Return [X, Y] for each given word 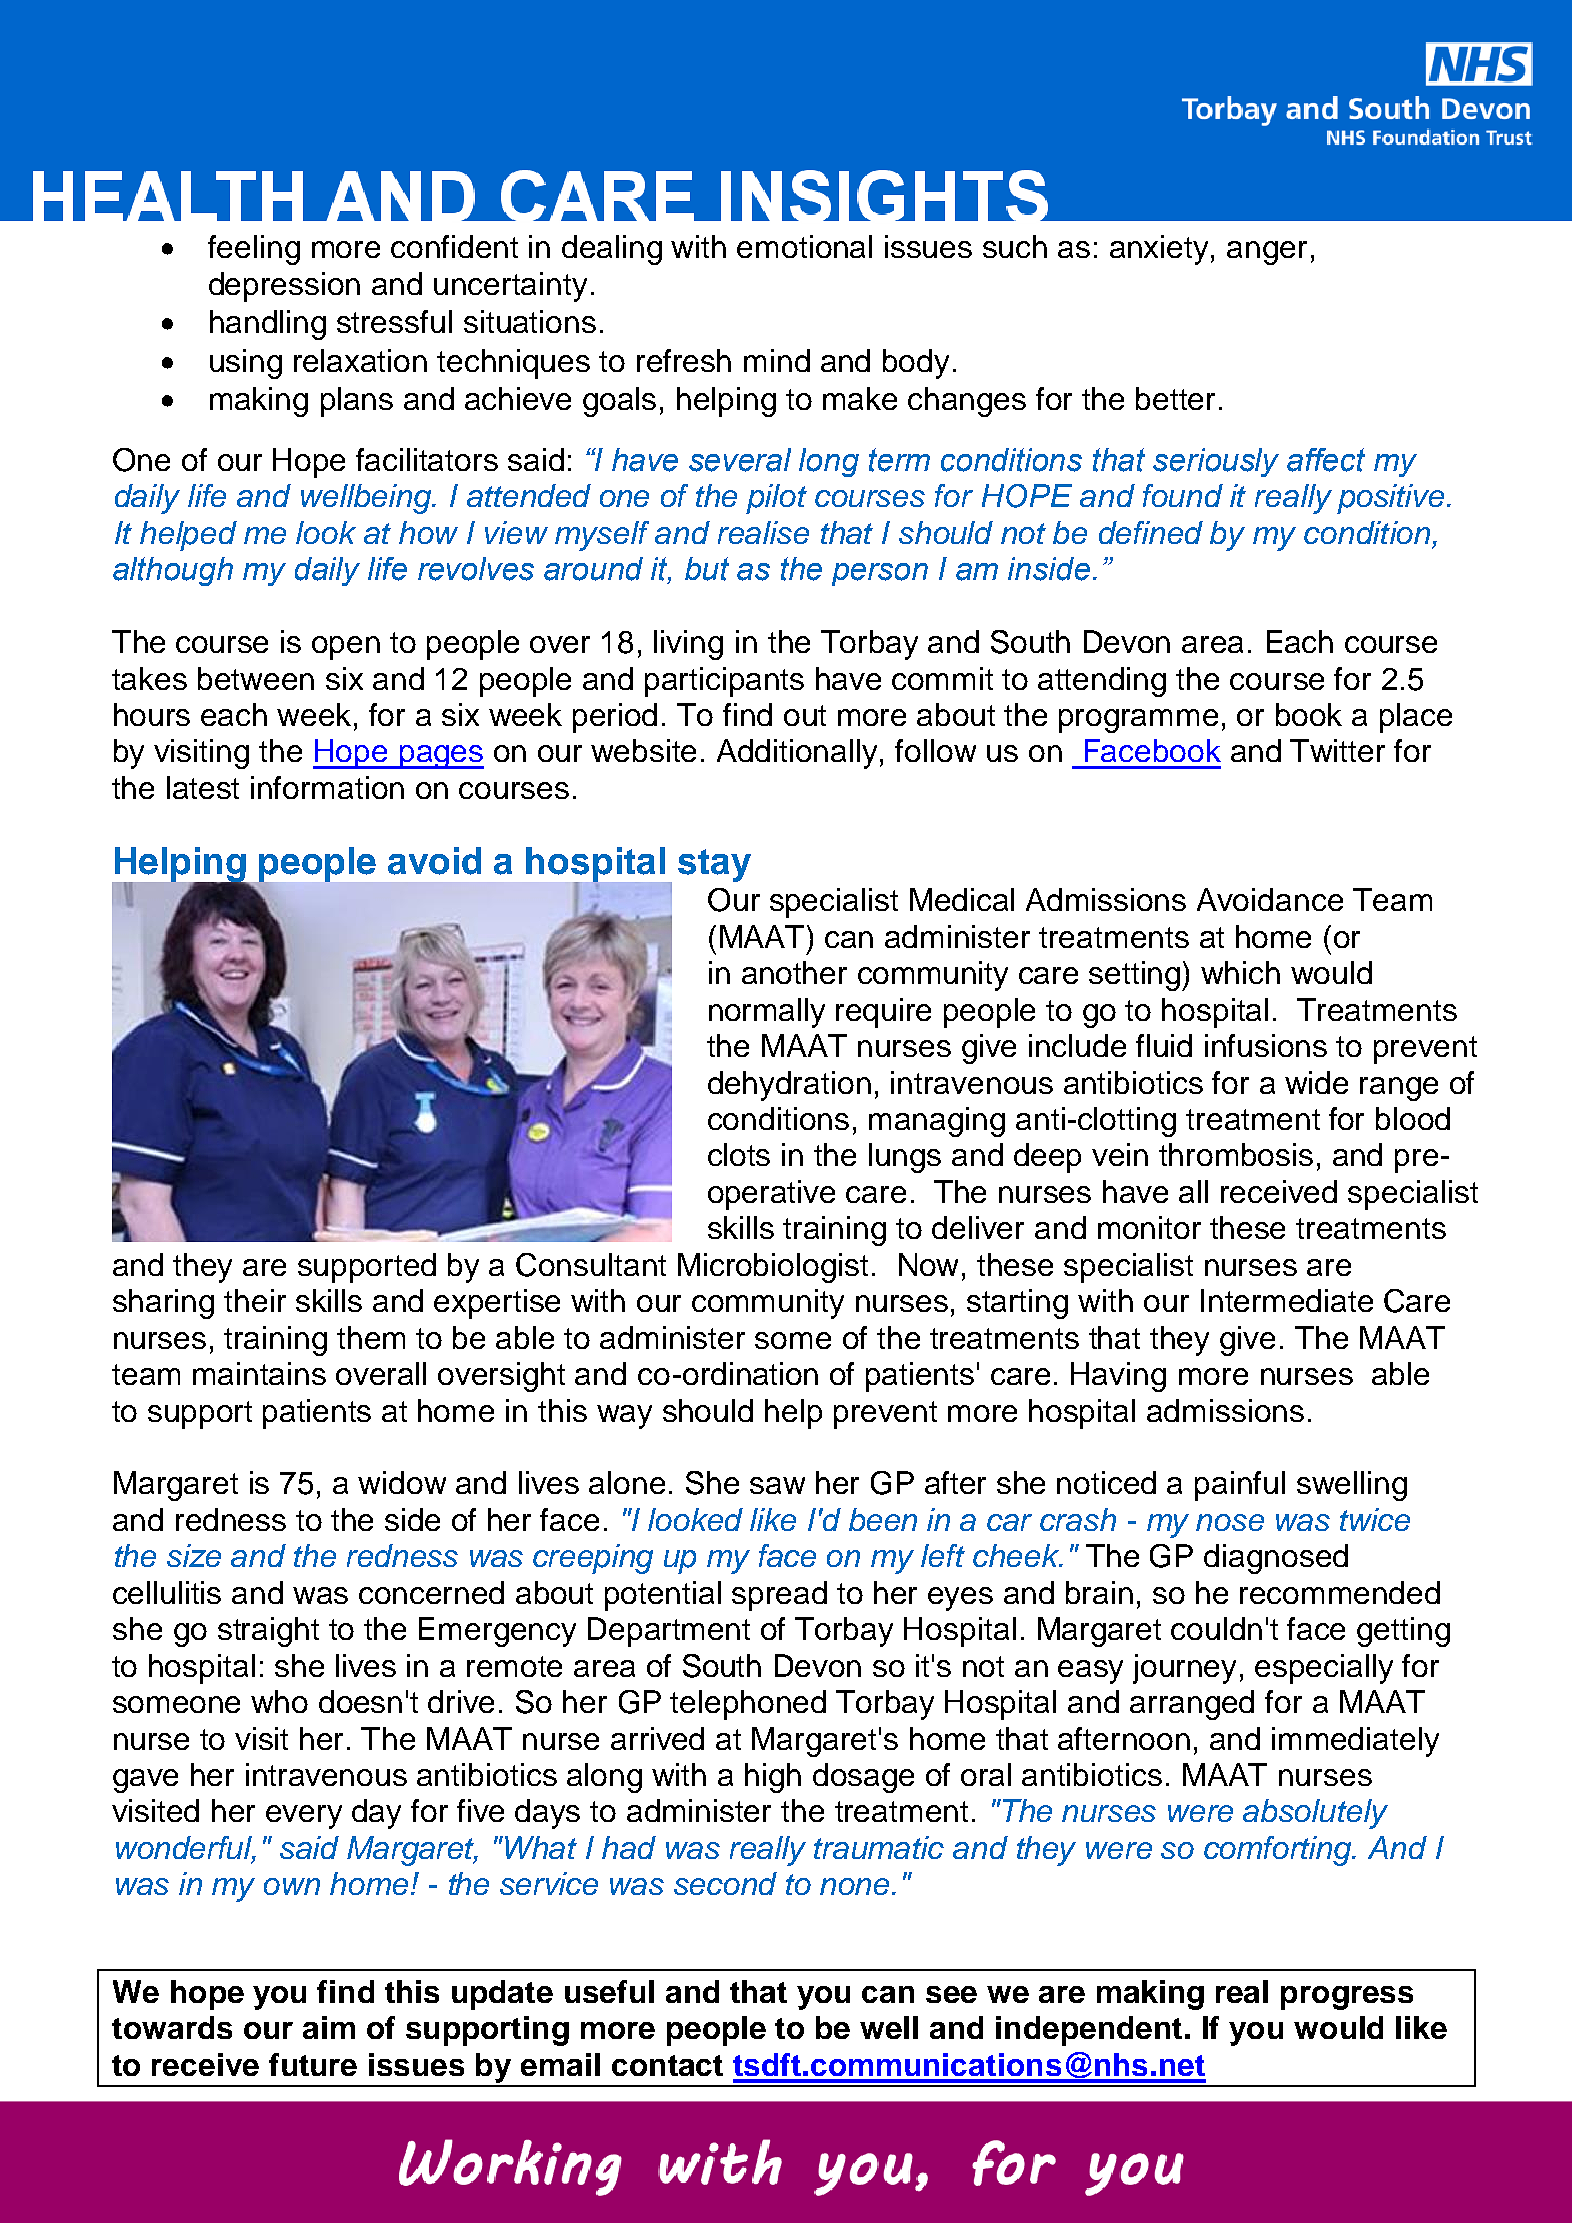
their [255, 1300]
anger [1267, 253]
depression [284, 287]
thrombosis [1236, 1154]
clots [739, 1154]
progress [1347, 1998]
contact [667, 2065]
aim [329, 2027]
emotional [804, 246]
